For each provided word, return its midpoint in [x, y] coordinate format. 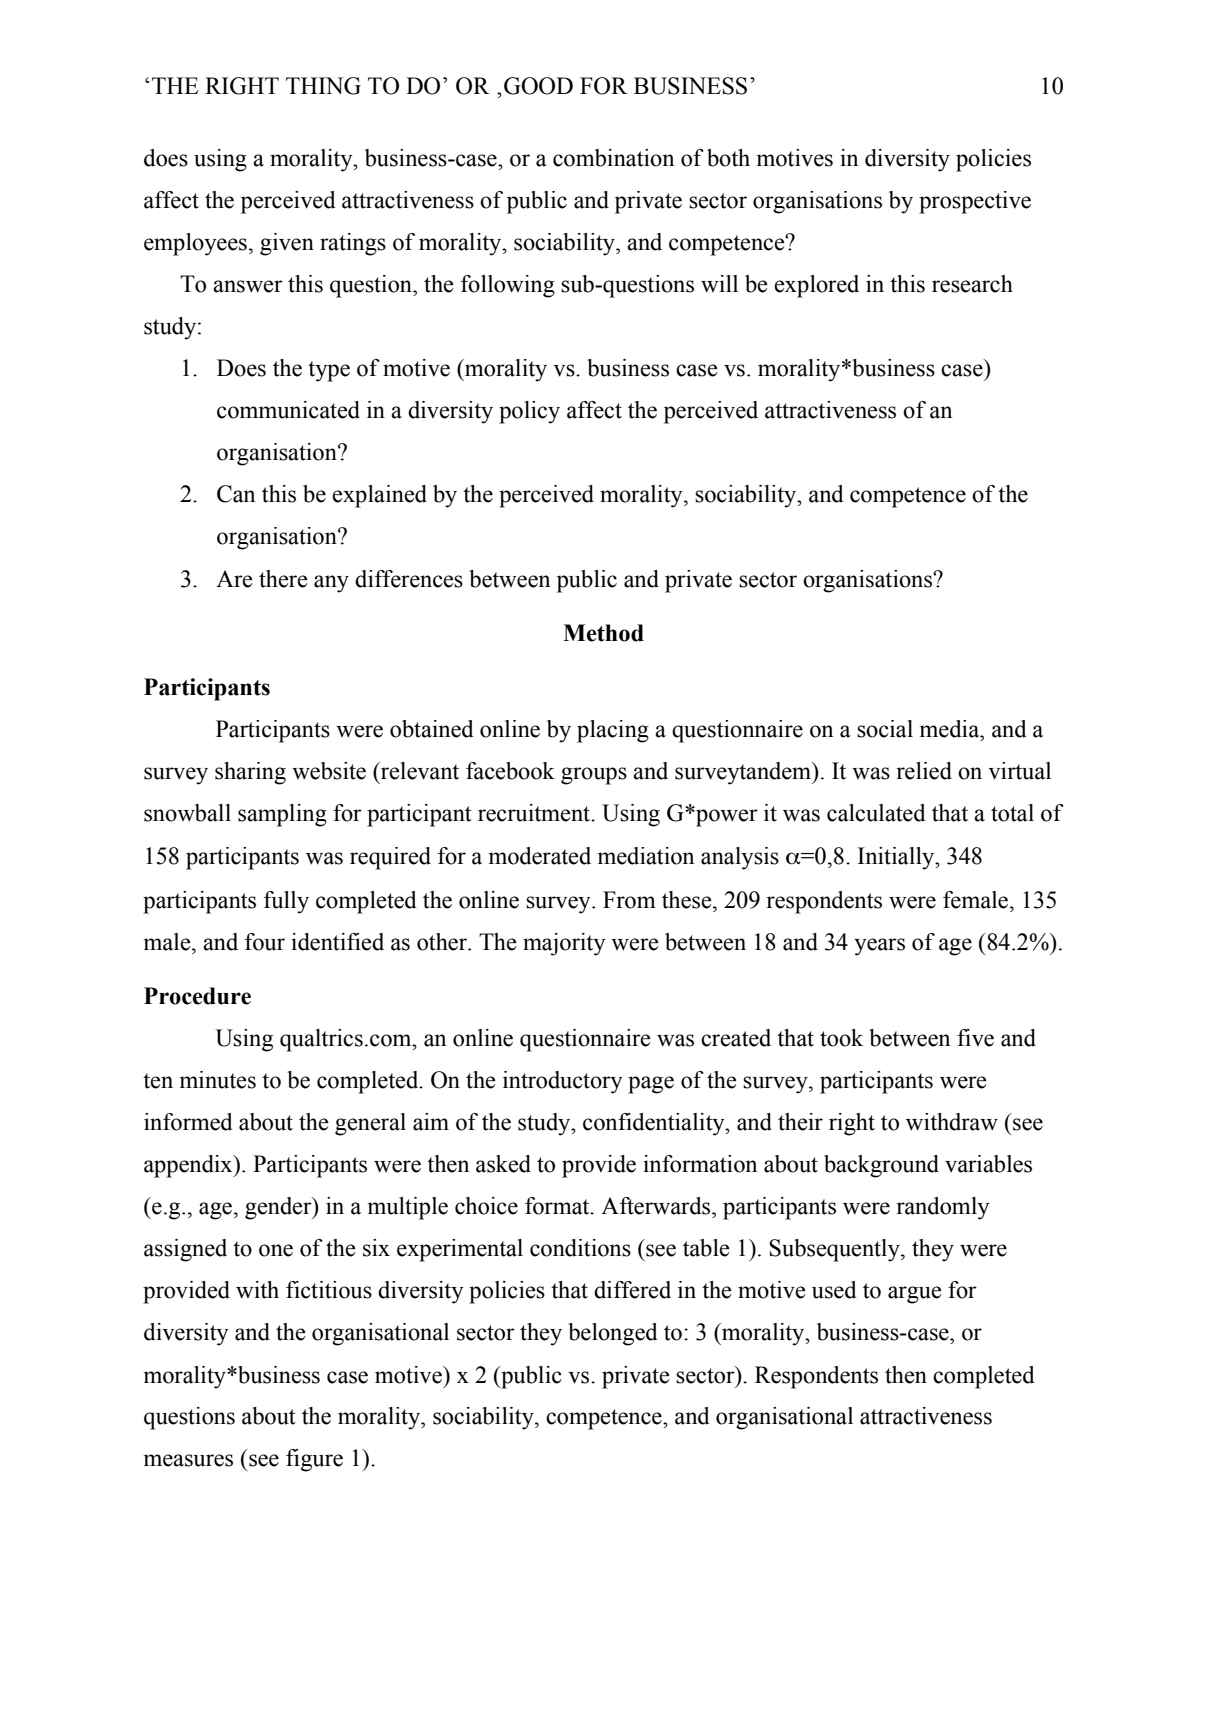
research [972, 284]
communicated [288, 410]
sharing [250, 773]
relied [924, 771]
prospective [975, 202]
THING [323, 86]
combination [613, 158]
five [975, 1038]
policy [529, 412]
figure [314, 1460]
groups [594, 776]
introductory [562, 1082]
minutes [218, 1080]
